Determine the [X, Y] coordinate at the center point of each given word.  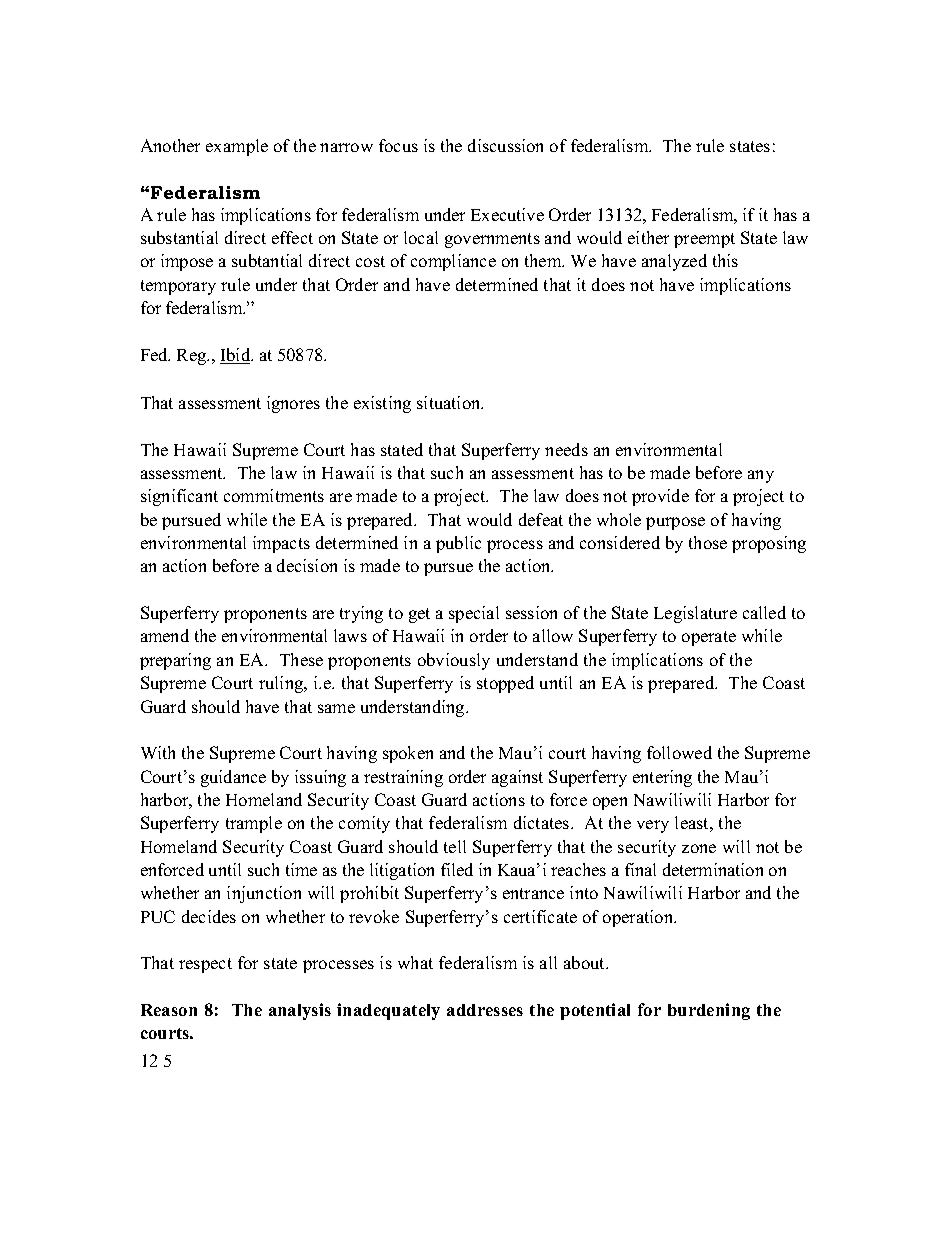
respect [205, 965]
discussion [505, 145]
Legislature [695, 614]
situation [450, 402]
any [761, 476]
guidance [233, 778]
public [458, 544]
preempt [704, 240]
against [517, 778]
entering [662, 778]
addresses [485, 1010]
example [237, 147]
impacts [281, 544]
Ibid [236, 356]
